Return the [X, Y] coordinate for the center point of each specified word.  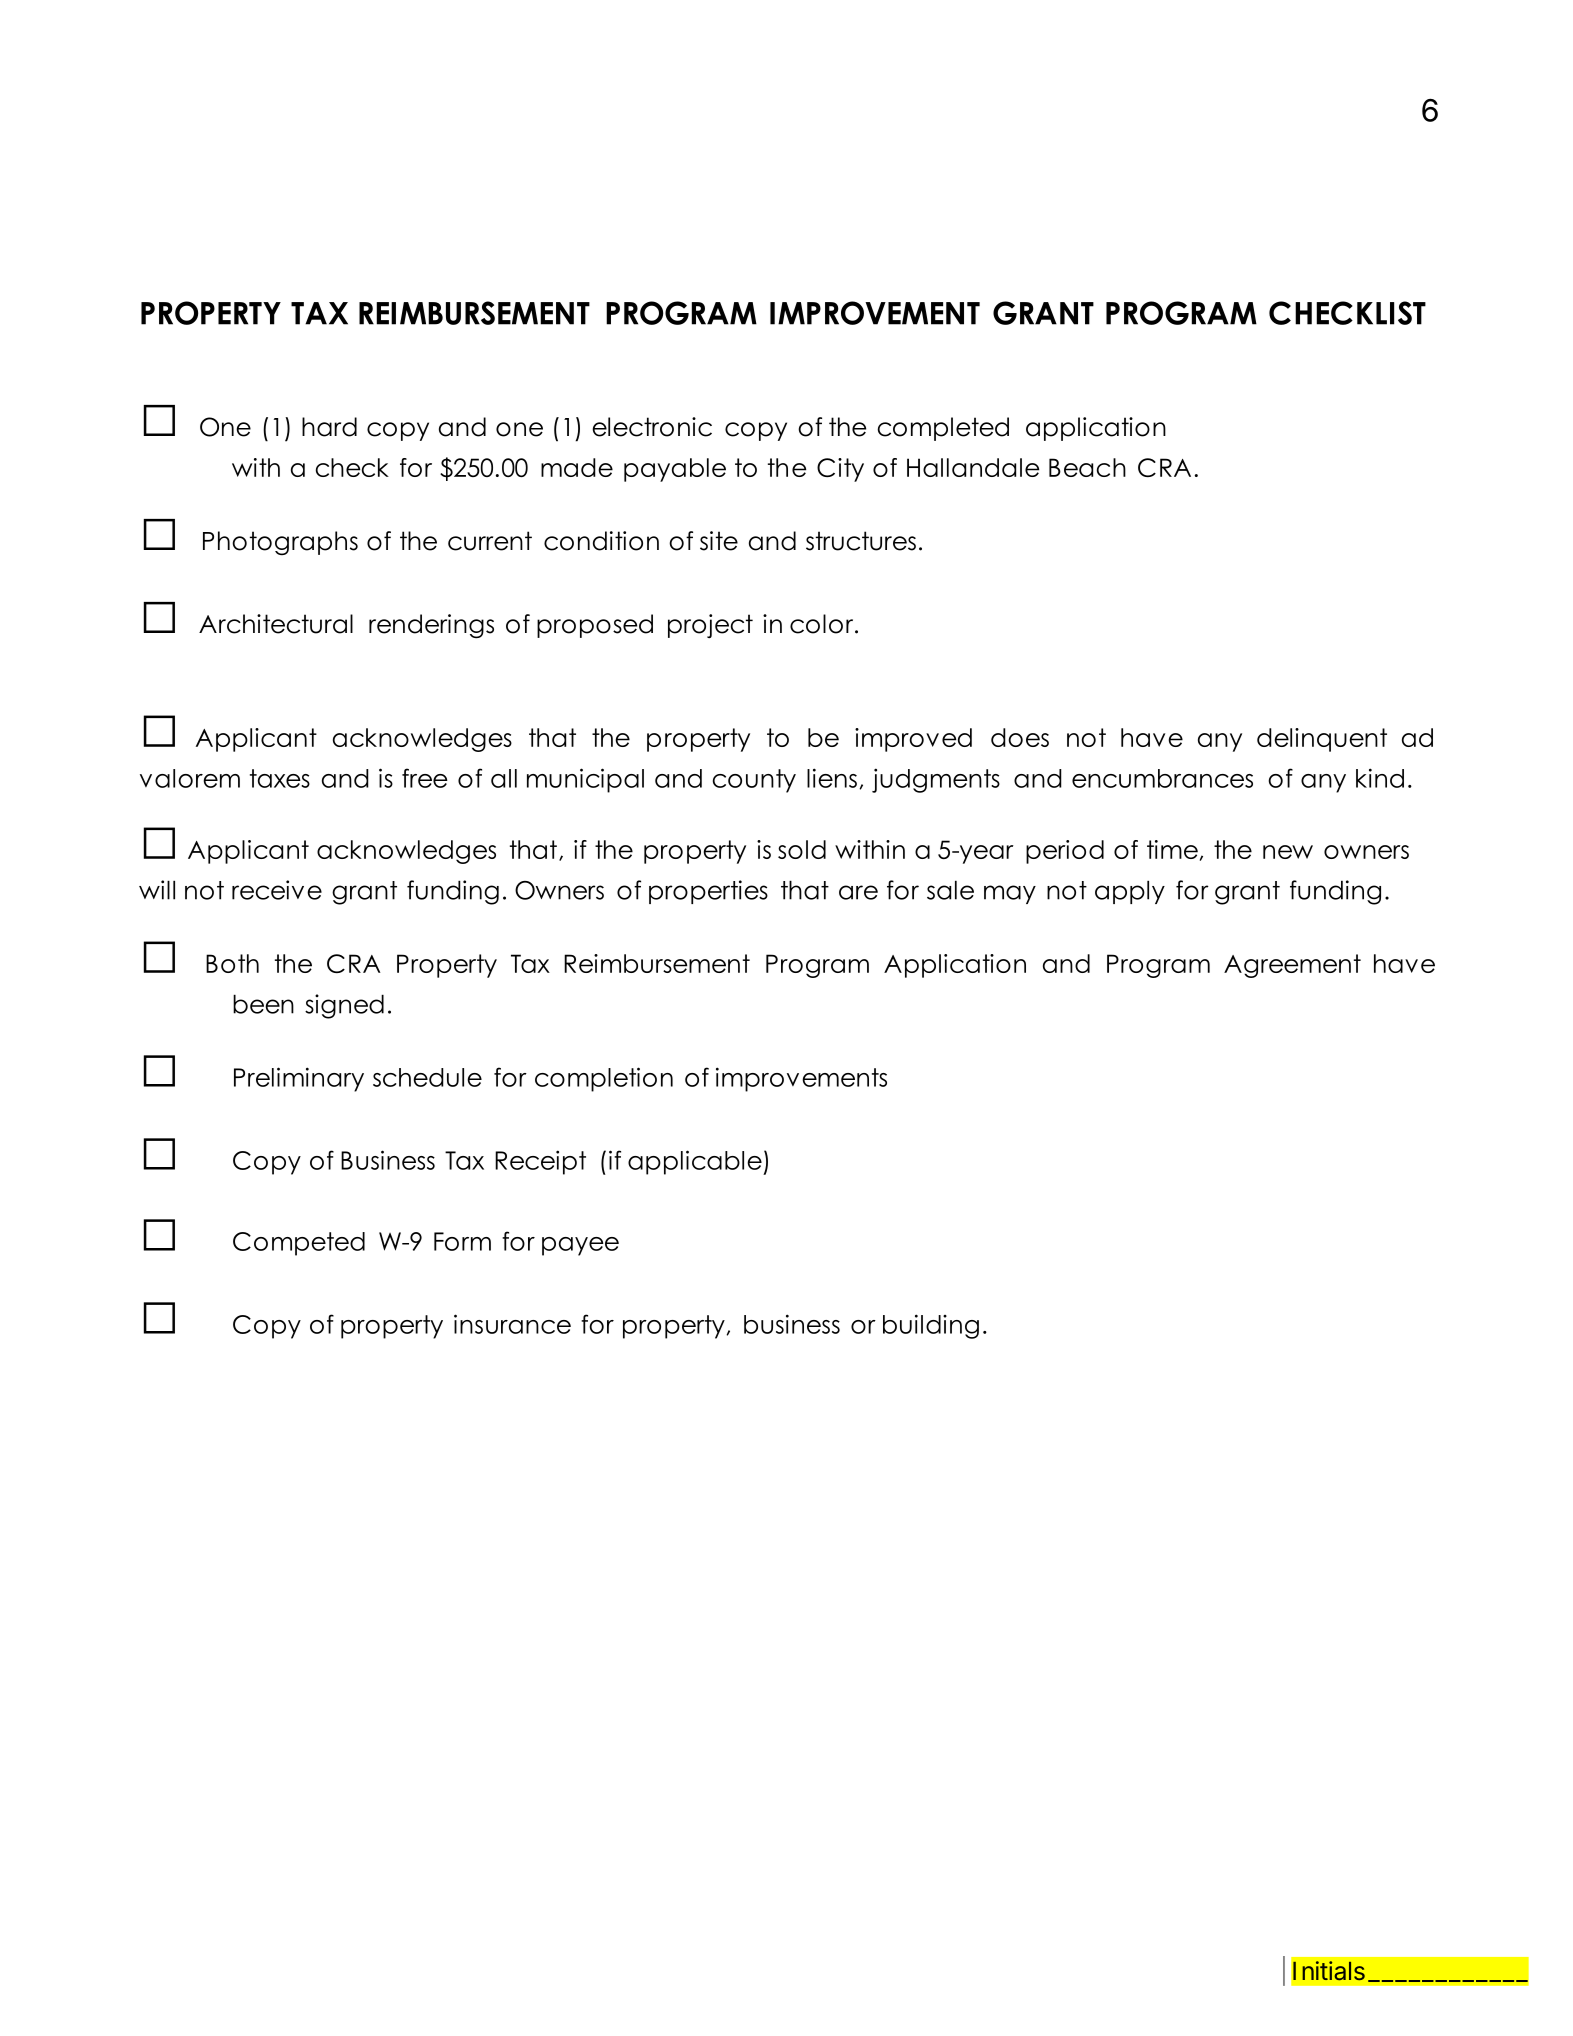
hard [329, 427]
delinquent [1322, 740]
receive [277, 890]
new [1288, 852]
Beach [1087, 467]
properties [708, 892]
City [840, 470]
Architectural [276, 624]
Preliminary [299, 1079]
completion [604, 1079]
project [710, 626]
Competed [299, 1244]
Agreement [1292, 966]
